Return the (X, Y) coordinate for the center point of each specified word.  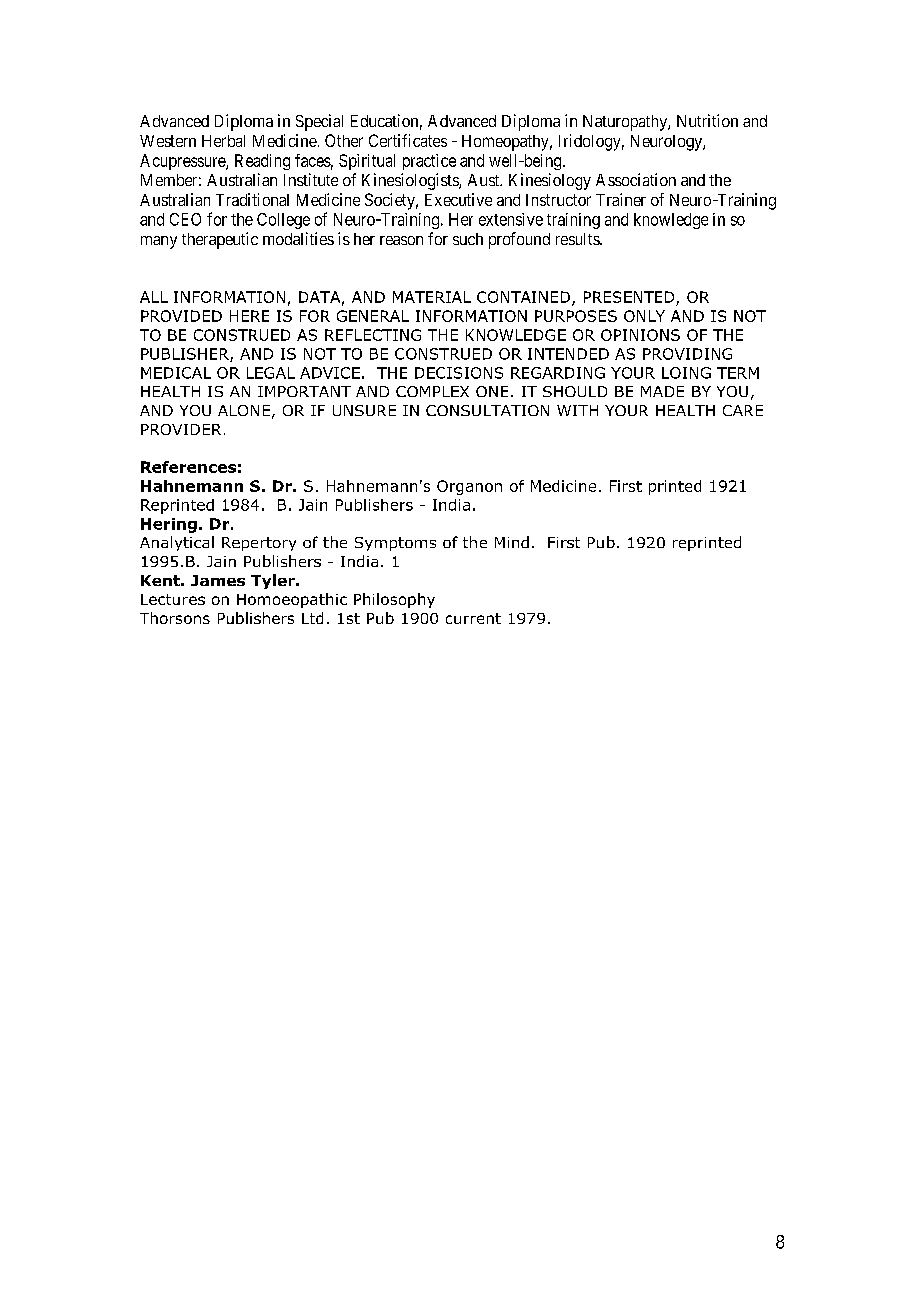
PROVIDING (687, 354)
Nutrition (707, 120)
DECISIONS (459, 373)
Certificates (408, 140)
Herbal (223, 141)
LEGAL (271, 373)
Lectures (173, 599)
